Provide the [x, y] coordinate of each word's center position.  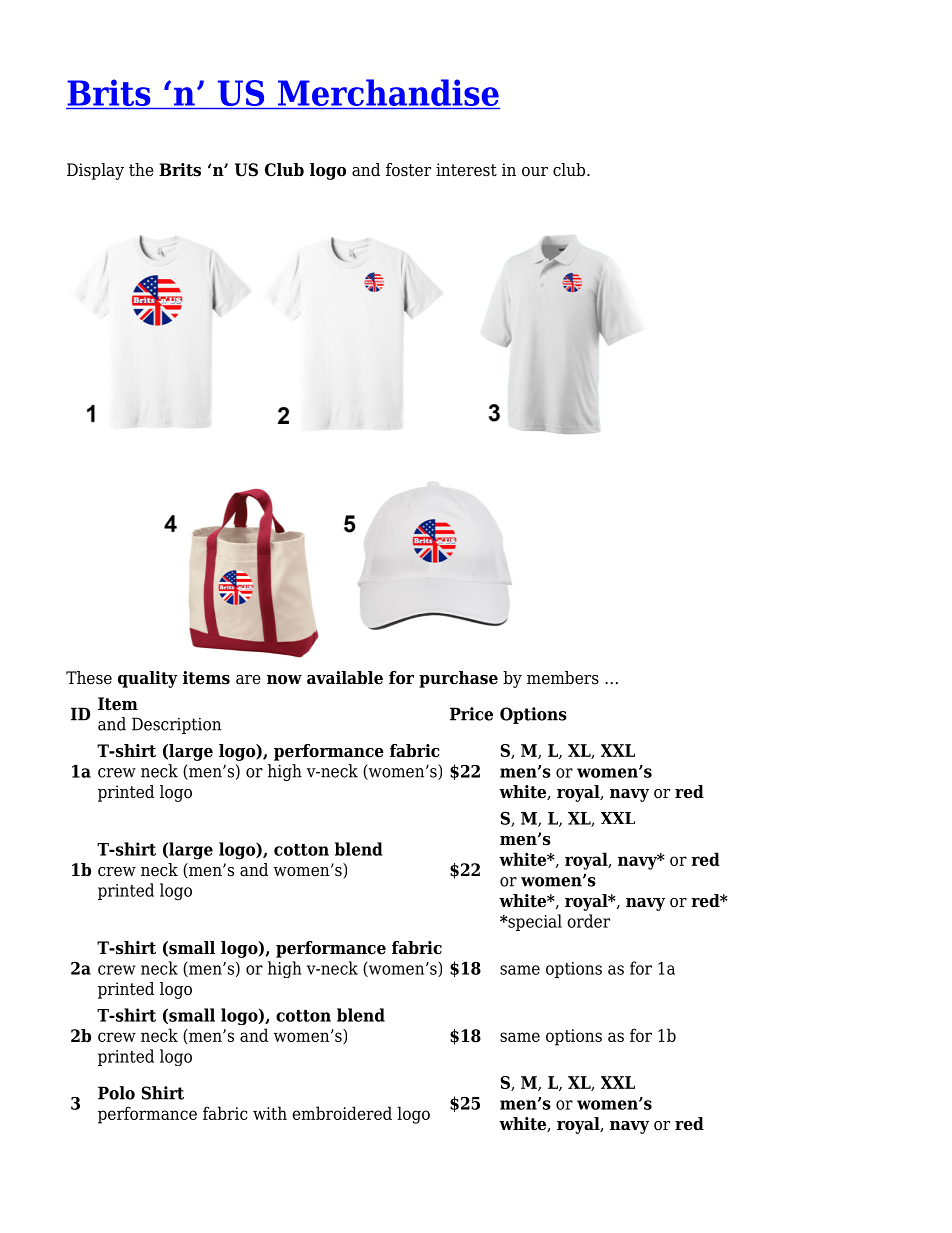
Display [95, 171]
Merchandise [388, 94]
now [284, 680]
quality [148, 679]
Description [176, 725]
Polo [116, 1093]
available [345, 678]
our [535, 172]
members [563, 678]
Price [471, 714]
